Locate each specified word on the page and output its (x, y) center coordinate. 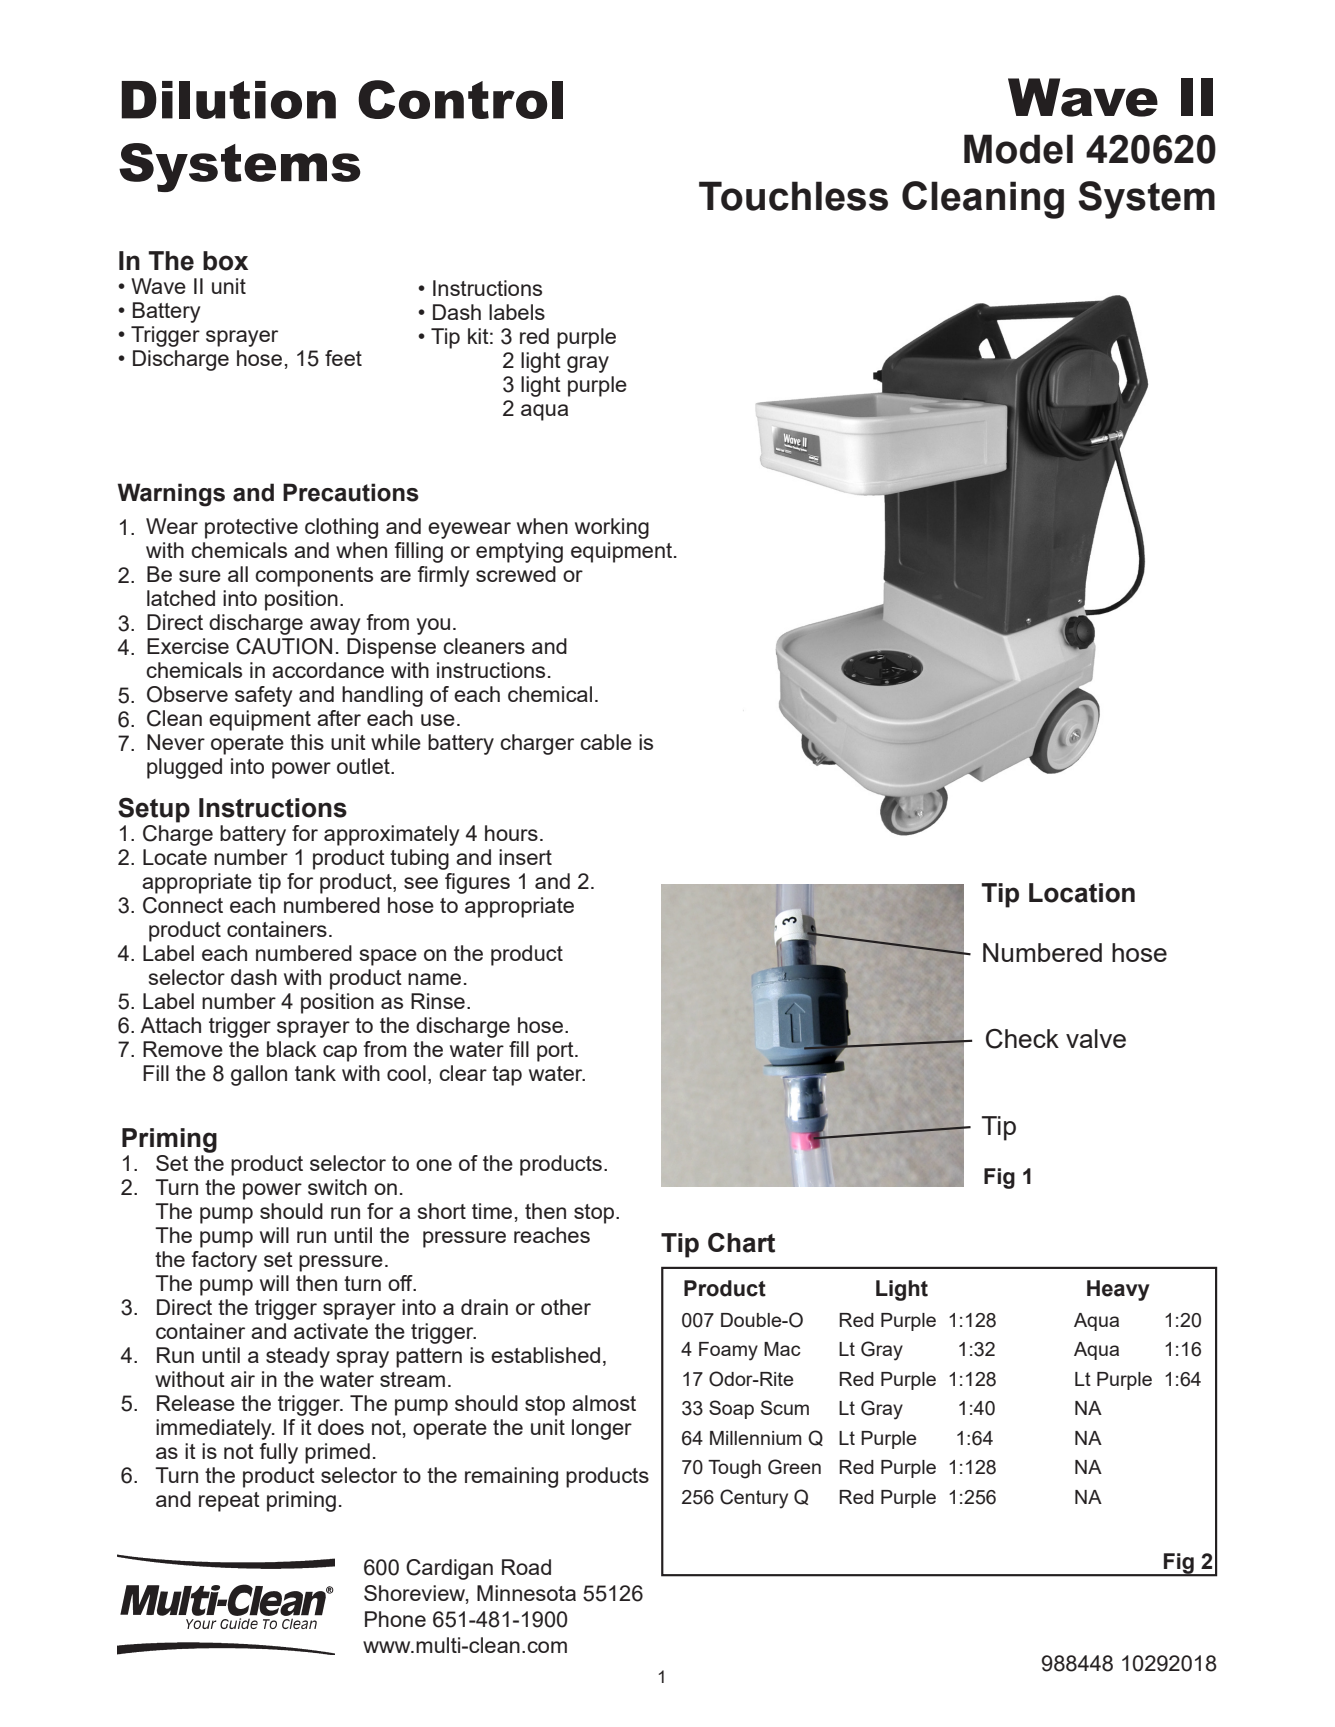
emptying (519, 552)
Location (1082, 893)
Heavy (1118, 1290)
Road (526, 1567)
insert (525, 857)
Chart (741, 1242)
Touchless (793, 196)
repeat (229, 1502)
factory (224, 1261)
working (612, 528)
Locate (175, 857)
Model (1018, 149)
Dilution (228, 100)
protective (251, 528)
